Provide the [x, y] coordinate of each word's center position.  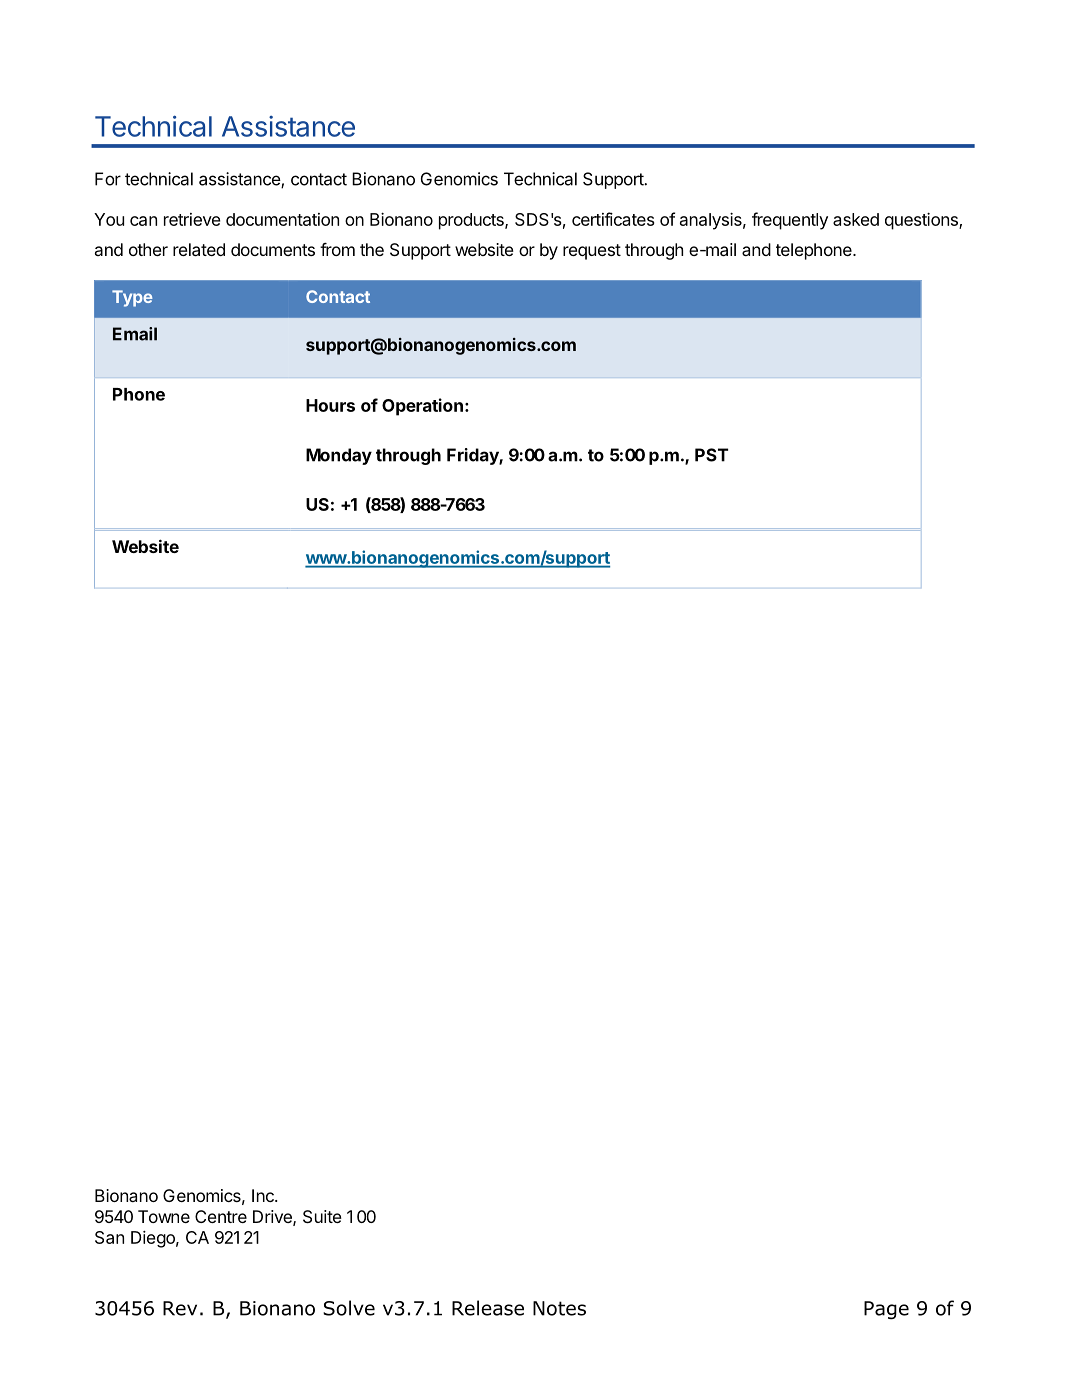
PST [711, 455]
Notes [559, 1308]
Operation [422, 407]
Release [488, 1308]
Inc [264, 1195]
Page [886, 1310]
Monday [339, 456]
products [472, 221]
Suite [322, 1216]
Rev [180, 1308]
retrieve [192, 219]
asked [856, 219]
